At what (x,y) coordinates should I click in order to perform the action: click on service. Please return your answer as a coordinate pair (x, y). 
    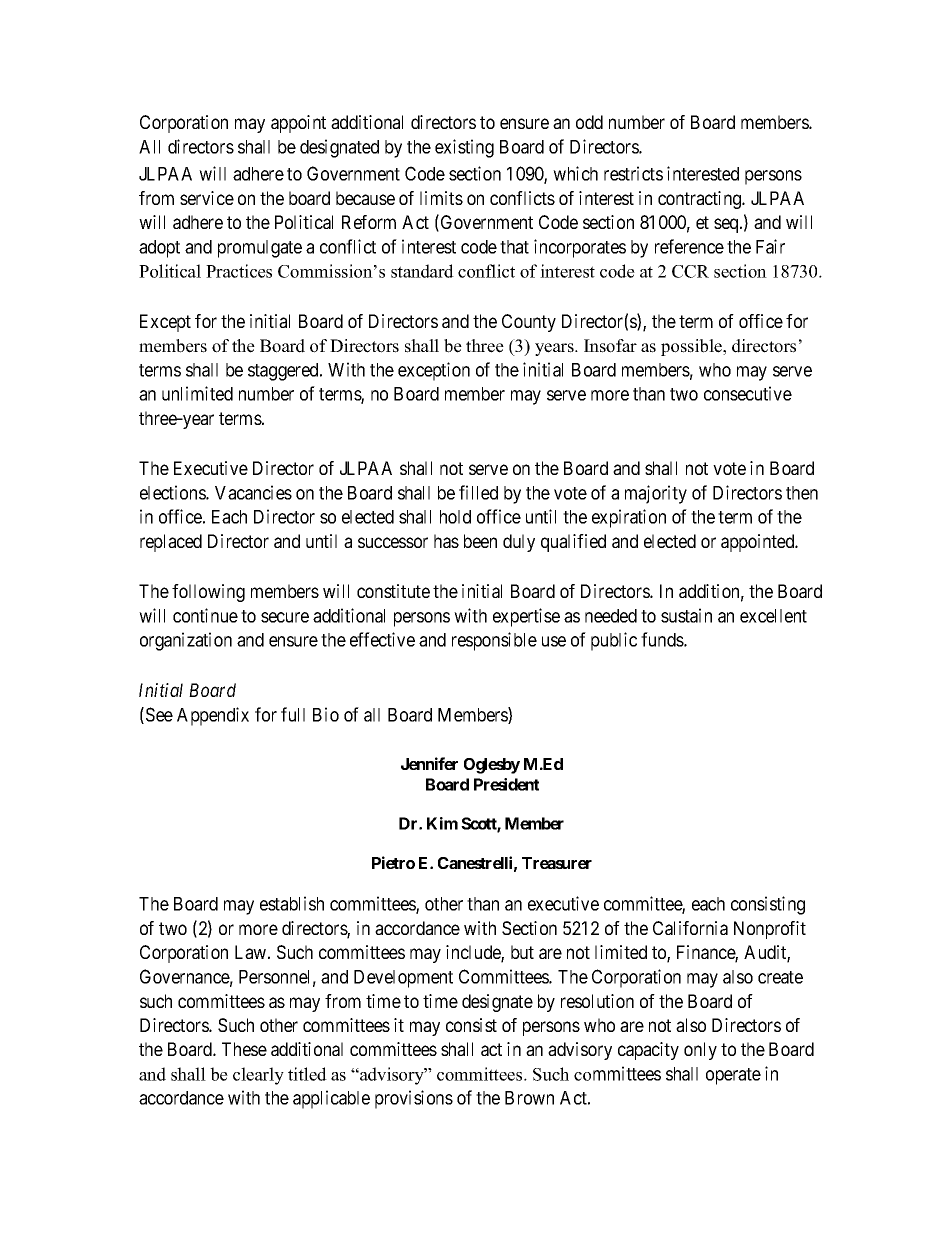
    Looking at the image, I should click on (207, 198).
